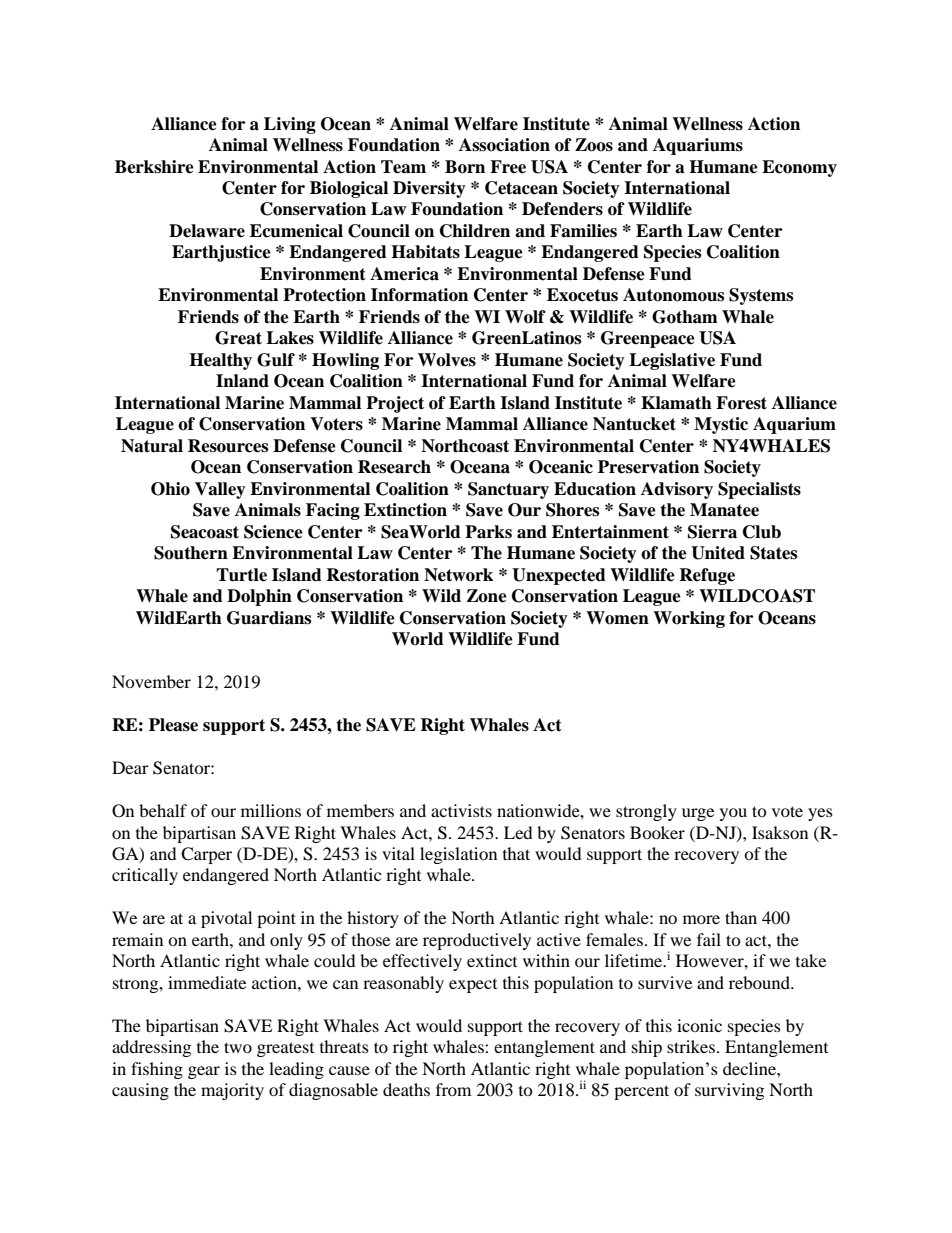 This image has width=952, height=1233. I want to click on Born, so click(465, 167).
